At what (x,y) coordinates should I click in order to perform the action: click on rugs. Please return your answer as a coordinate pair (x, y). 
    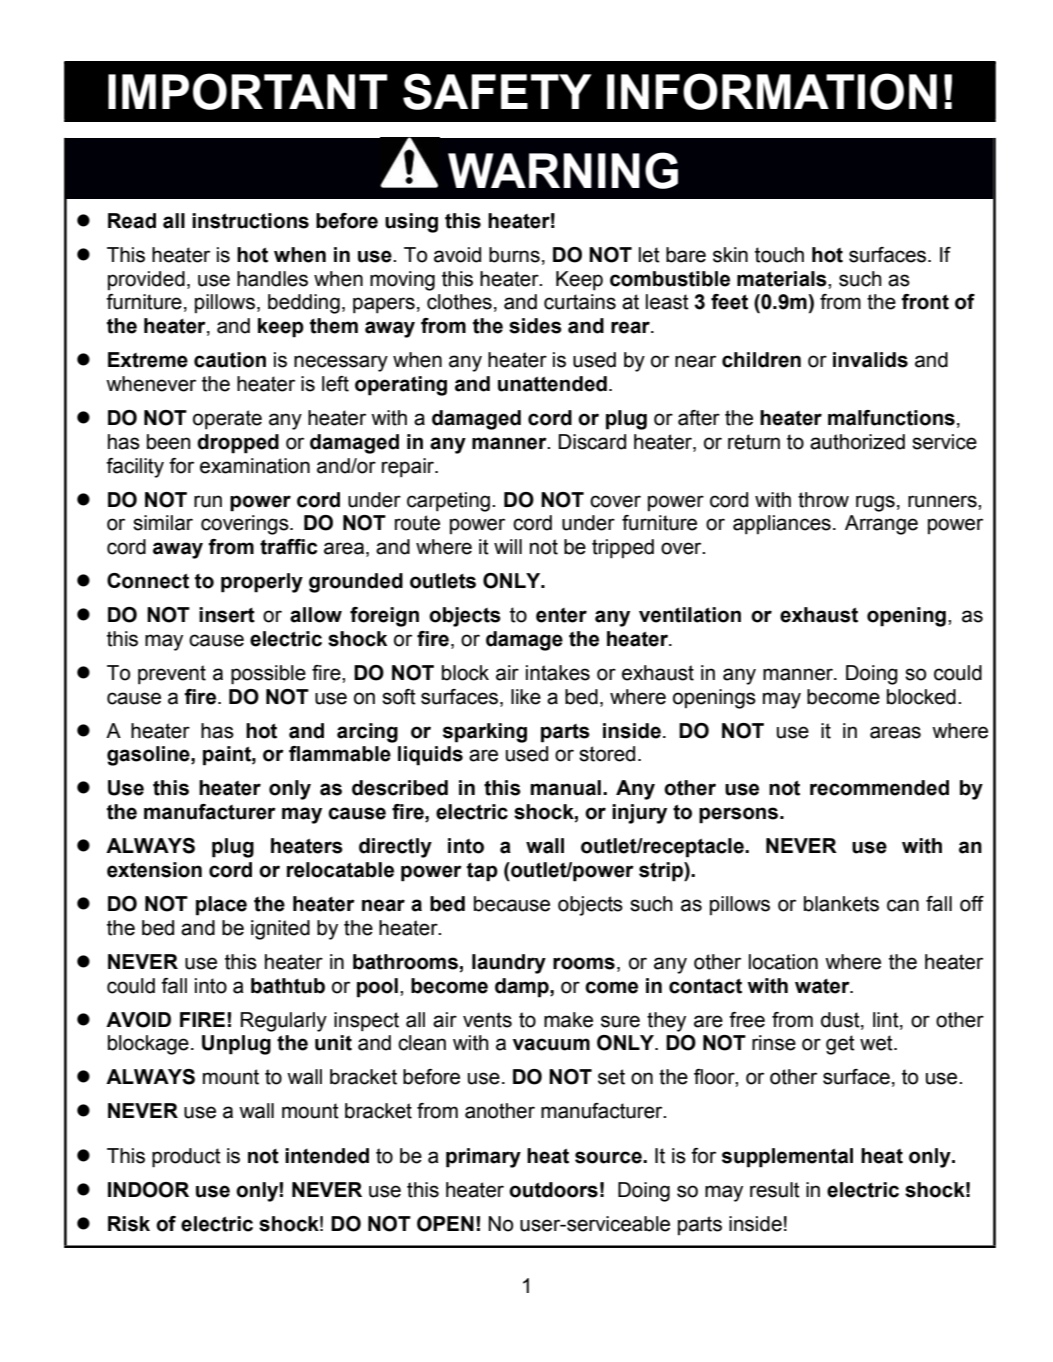
    Looking at the image, I should click on (875, 503).
